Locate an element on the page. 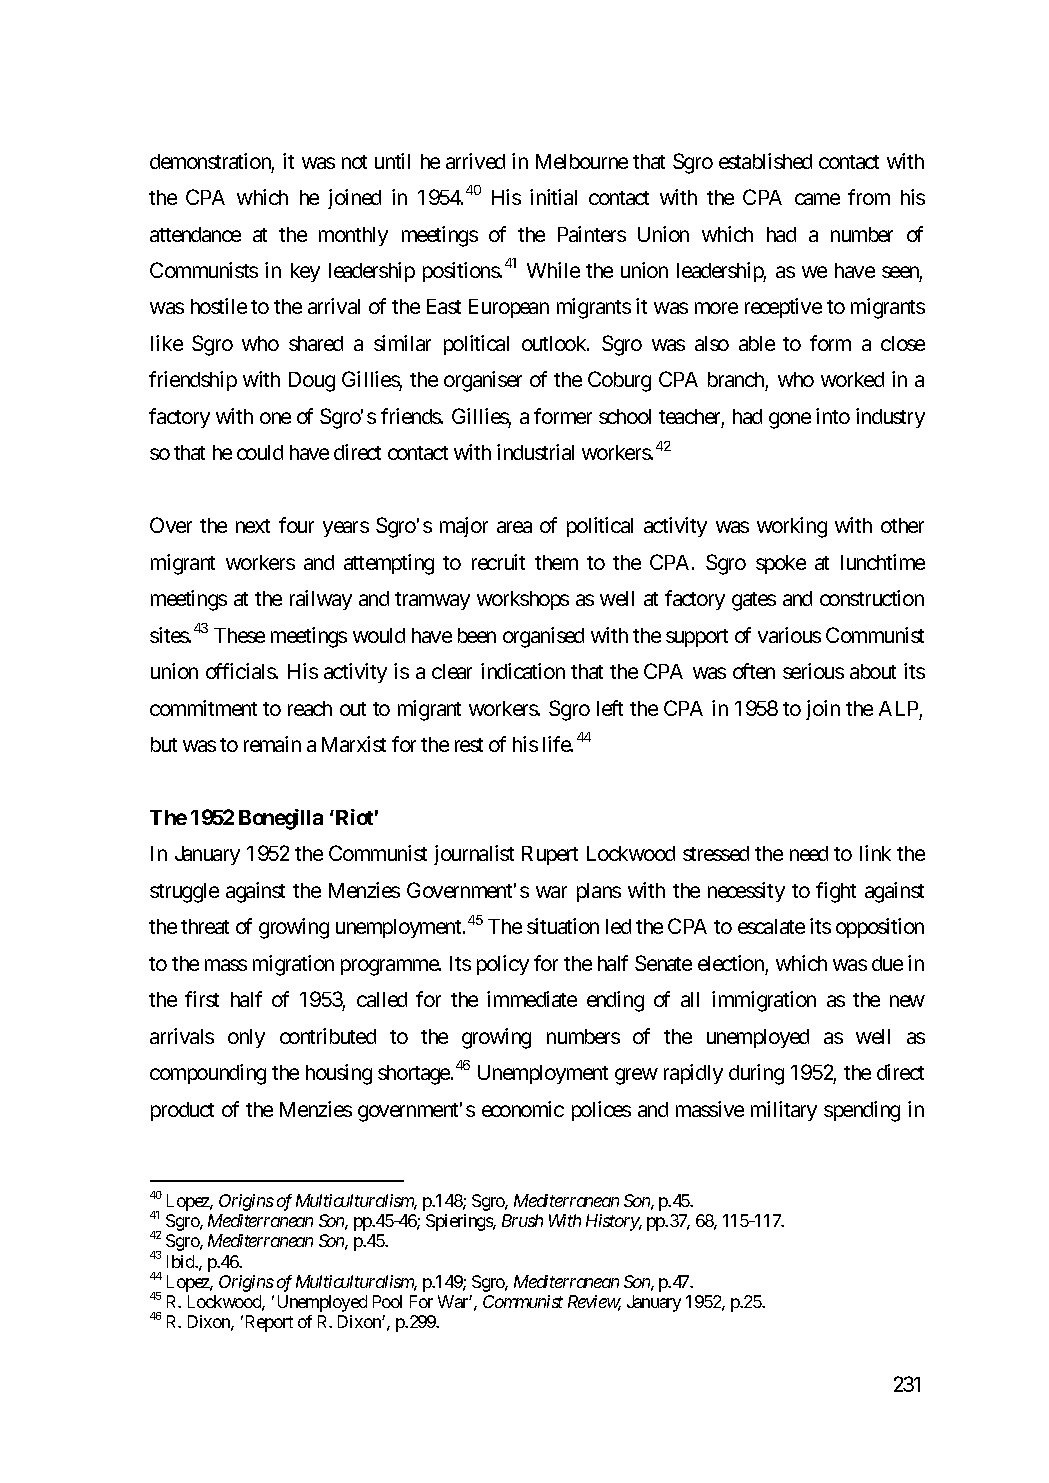  them is located at coordinates (556, 562).
